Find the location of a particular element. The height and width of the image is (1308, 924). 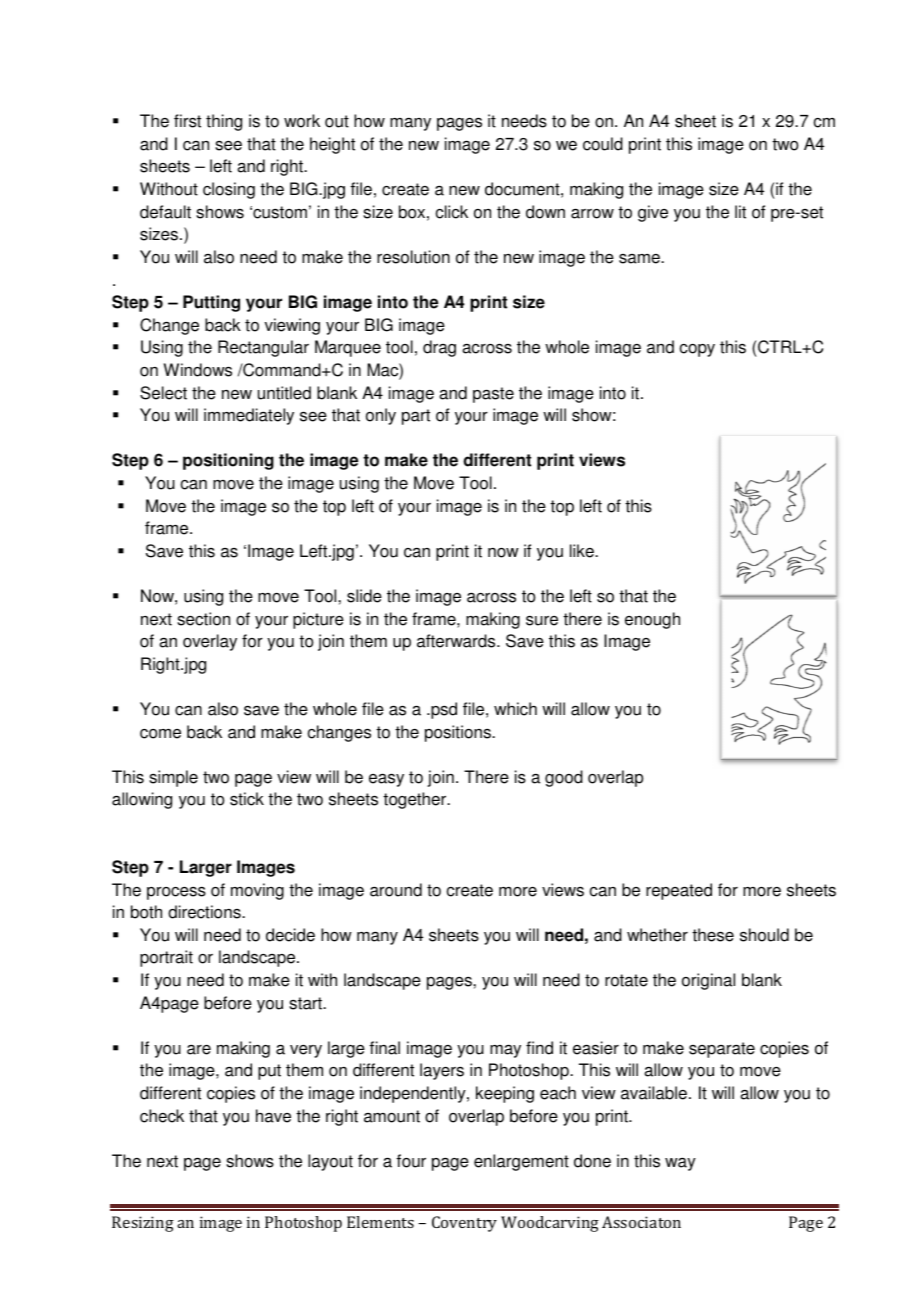

give is located at coordinates (653, 213).
